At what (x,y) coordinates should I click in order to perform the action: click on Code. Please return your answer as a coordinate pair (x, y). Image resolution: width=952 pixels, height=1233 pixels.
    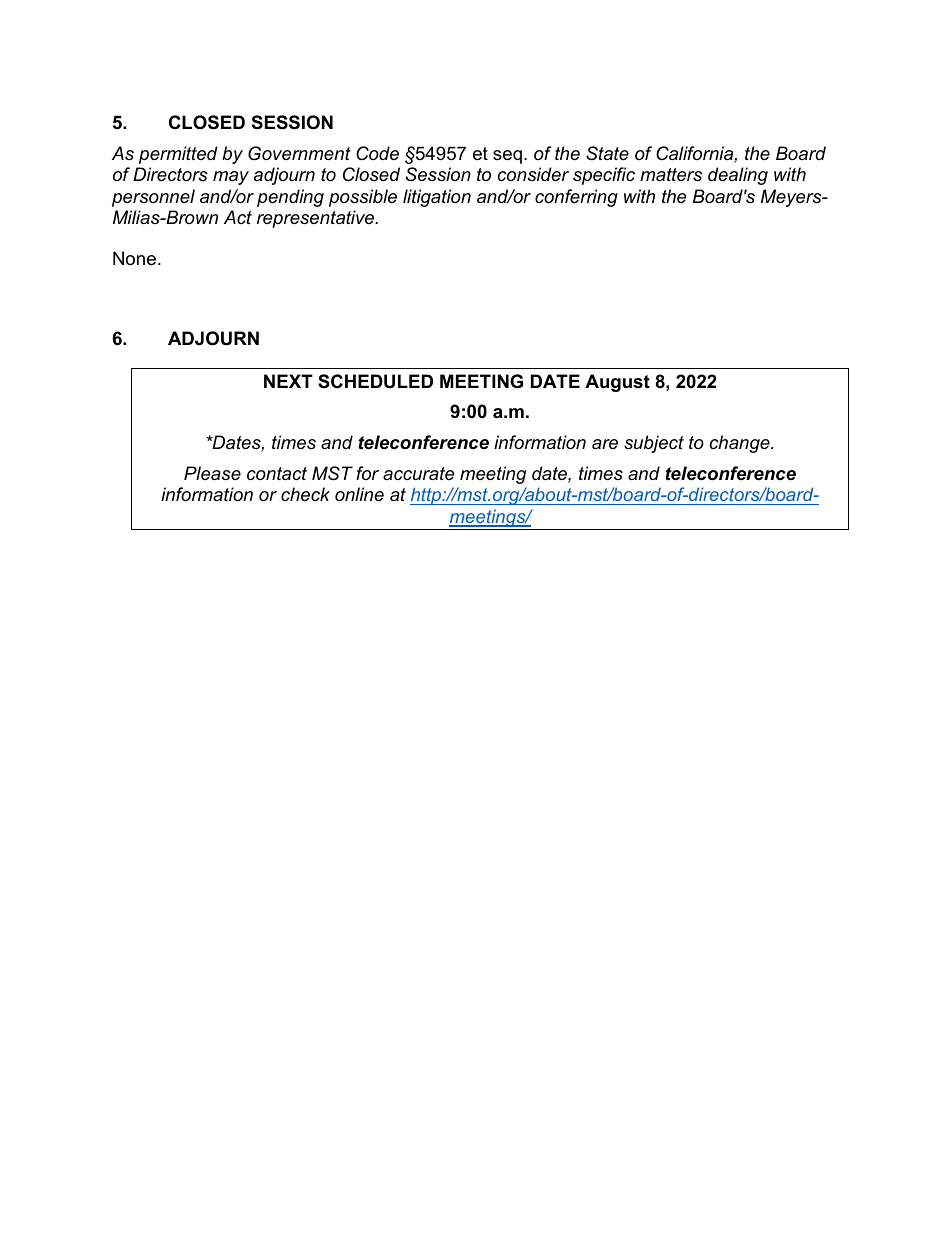
    Looking at the image, I should click on (377, 153).
